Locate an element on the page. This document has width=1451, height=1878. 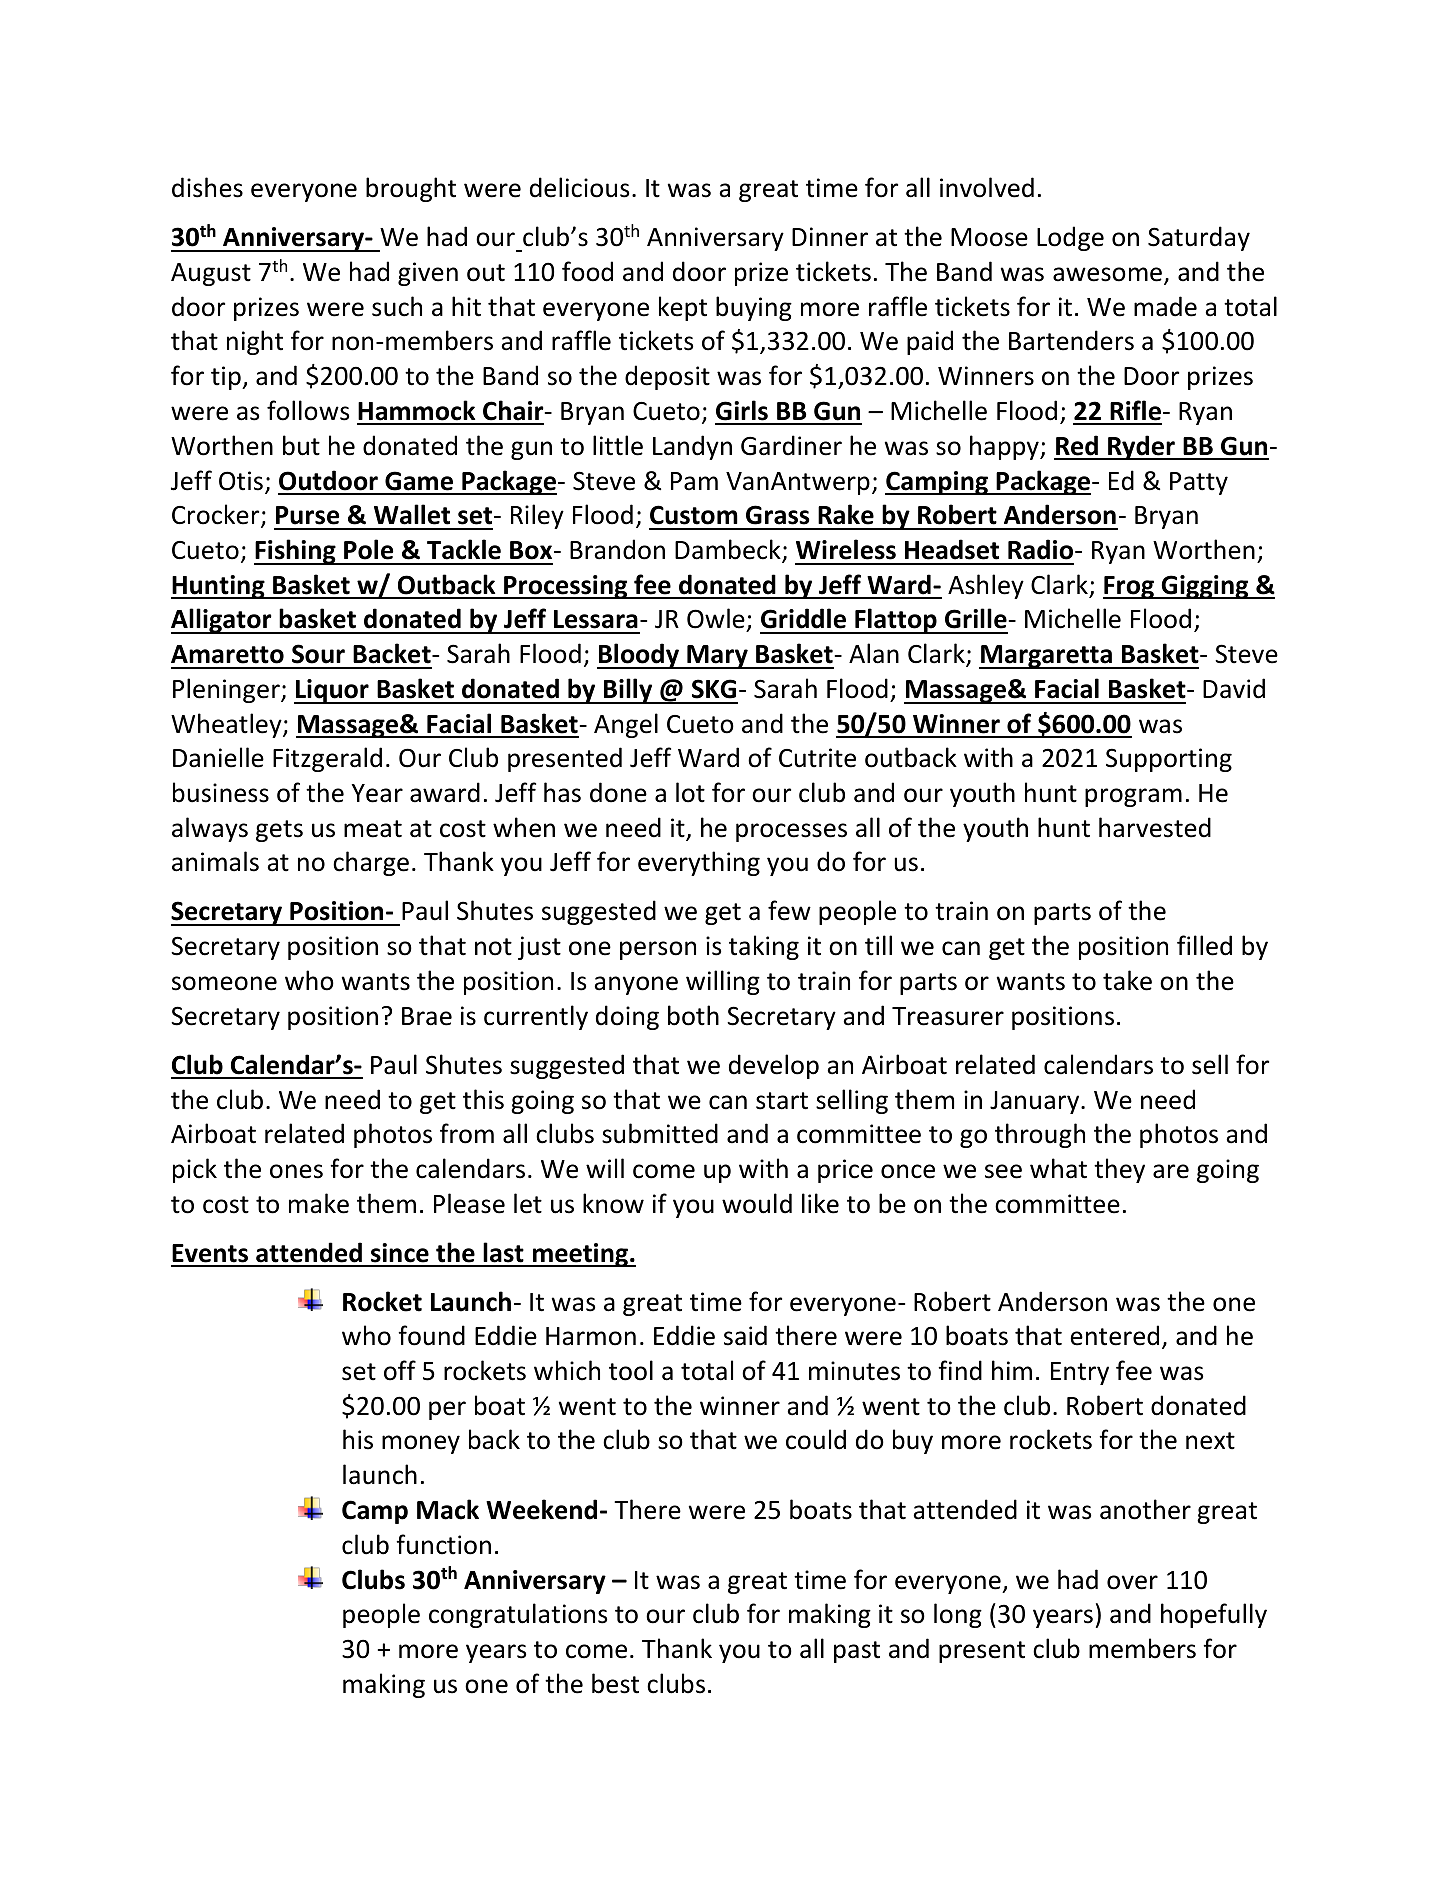
charge is located at coordinates (371, 863).
